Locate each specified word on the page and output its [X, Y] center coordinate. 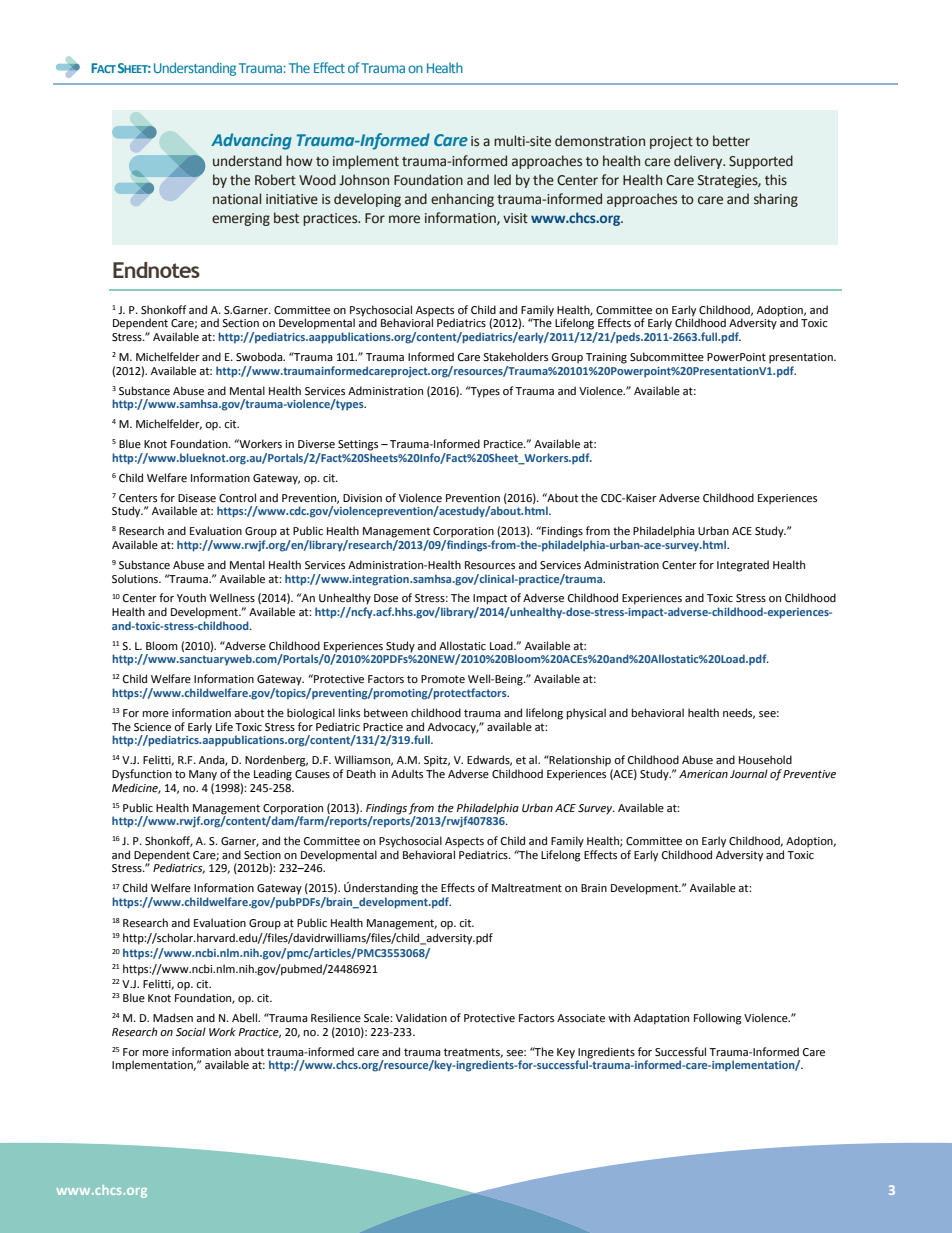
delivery [699, 162]
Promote [443, 679]
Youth [191, 597]
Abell [245, 1018]
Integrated [743, 566]
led [502, 180]
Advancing [251, 141]
